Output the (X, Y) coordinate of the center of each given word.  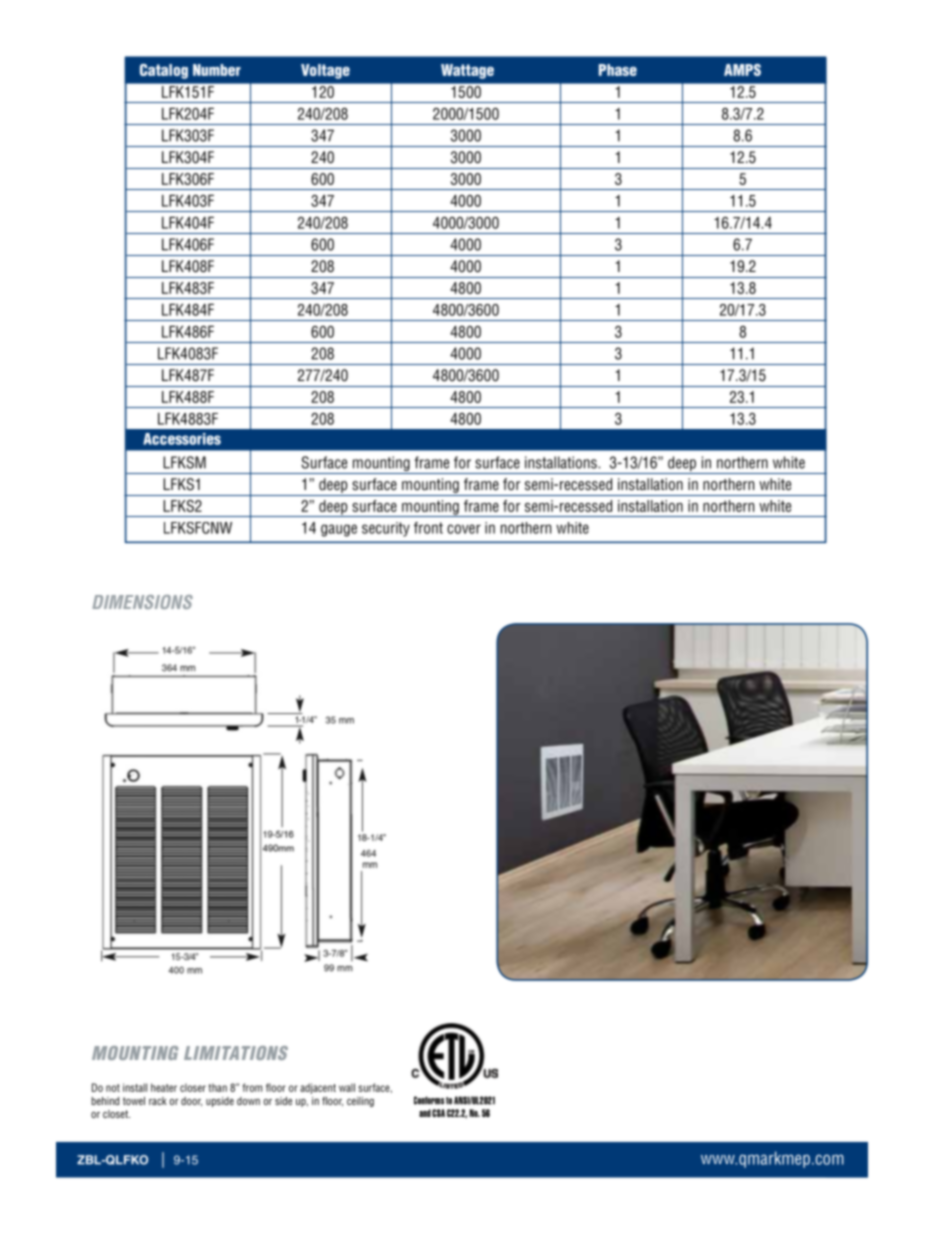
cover (464, 529)
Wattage (467, 71)
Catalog (164, 71)
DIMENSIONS (142, 602)
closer (193, 1087)
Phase (618, 70)
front (428, 528)
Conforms (429, 1100)
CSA (438, 1113)
